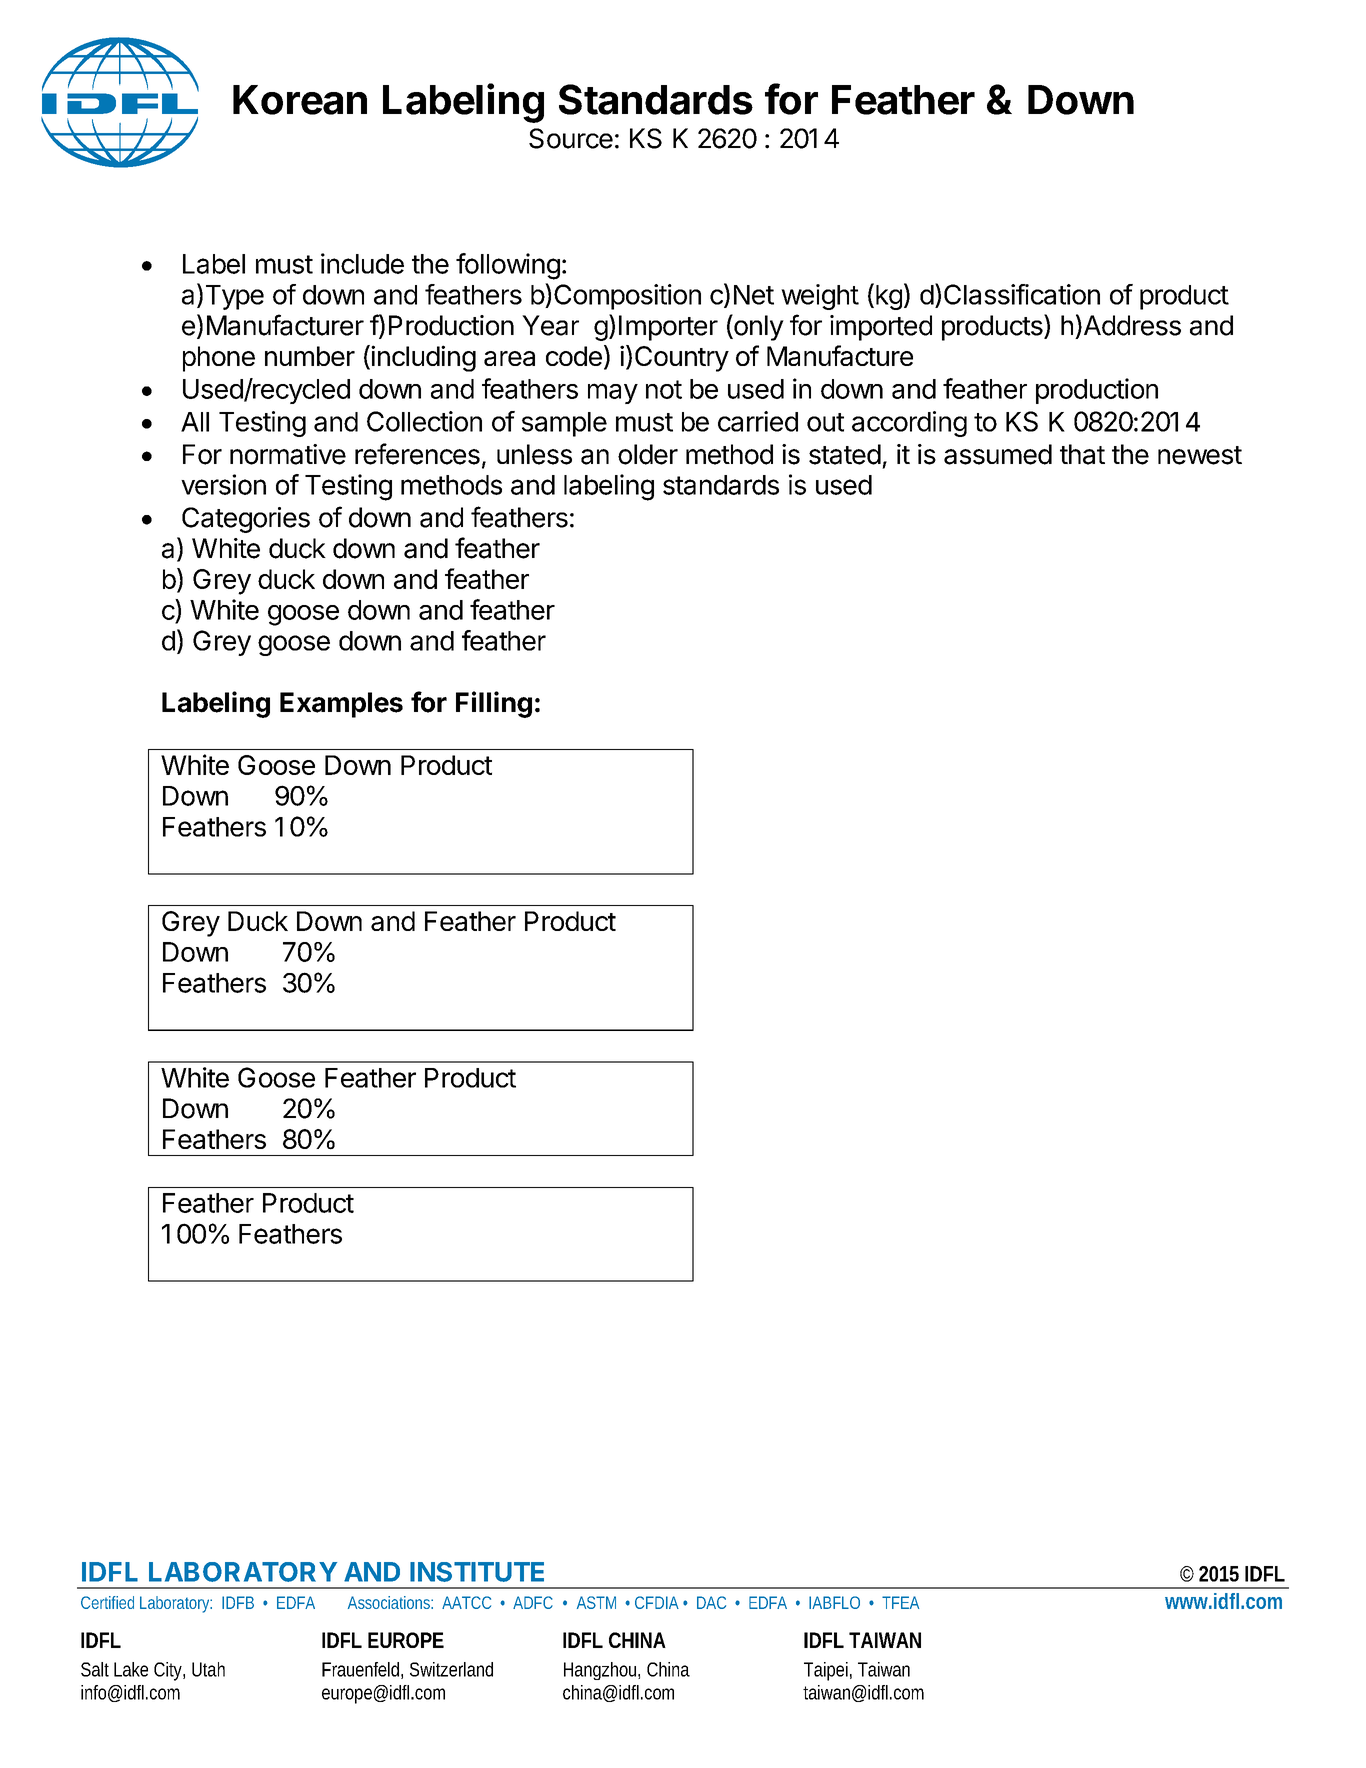 The image size is (1366, 1768). I want to click on DAC, so click(711, 1602).
